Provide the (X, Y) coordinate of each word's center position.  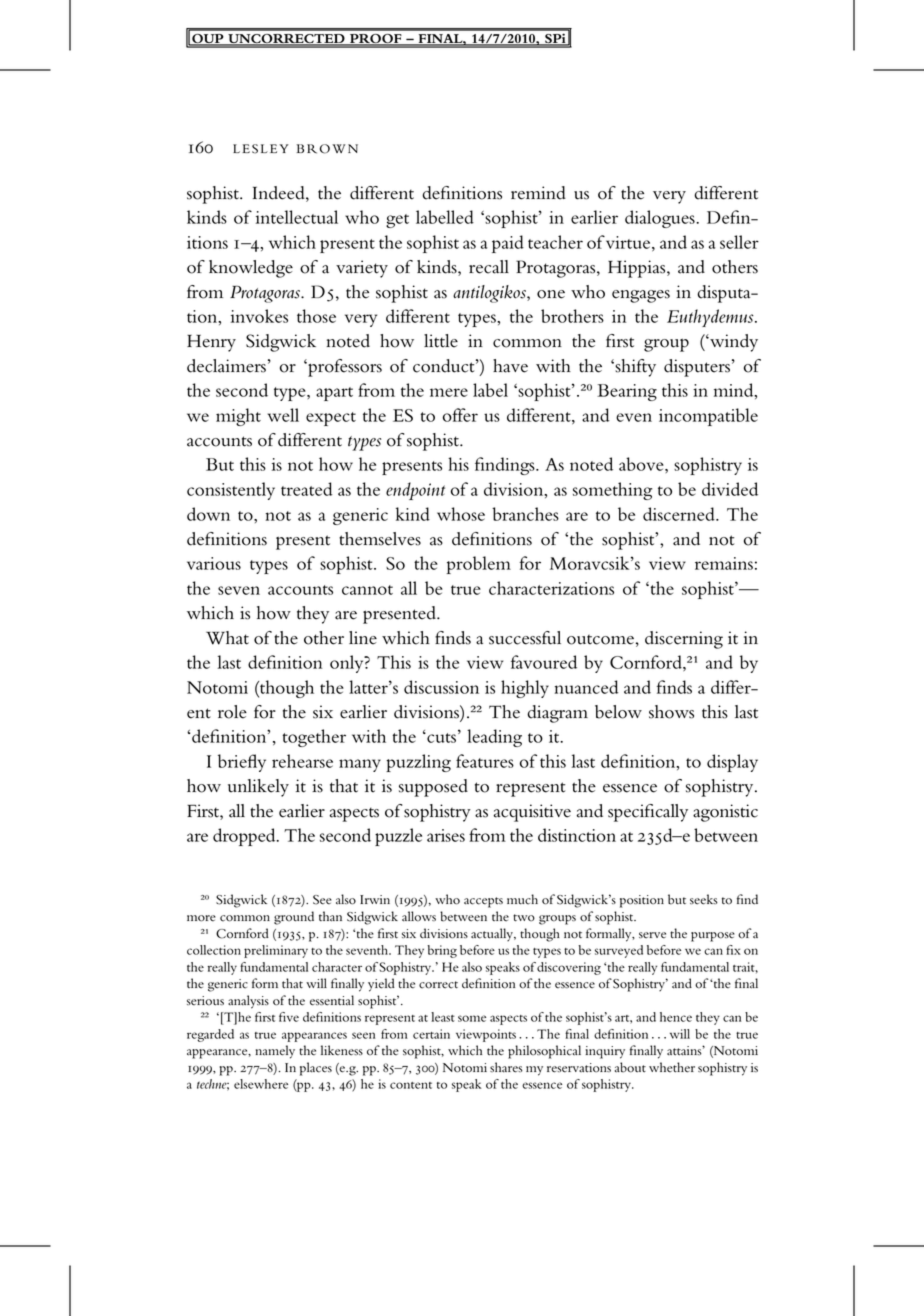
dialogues (661, 219)
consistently (231, 491)
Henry (211, 343)
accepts (483, 902)
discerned (680, 514)
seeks (704, 899)
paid (508, 244)
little (441, 341)
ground (294, 918)
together (314, 738)
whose (461, 514)
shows (671, 712)
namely (275, 1052)
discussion (441, 687)
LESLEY (261, 149)
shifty (634, 368)
